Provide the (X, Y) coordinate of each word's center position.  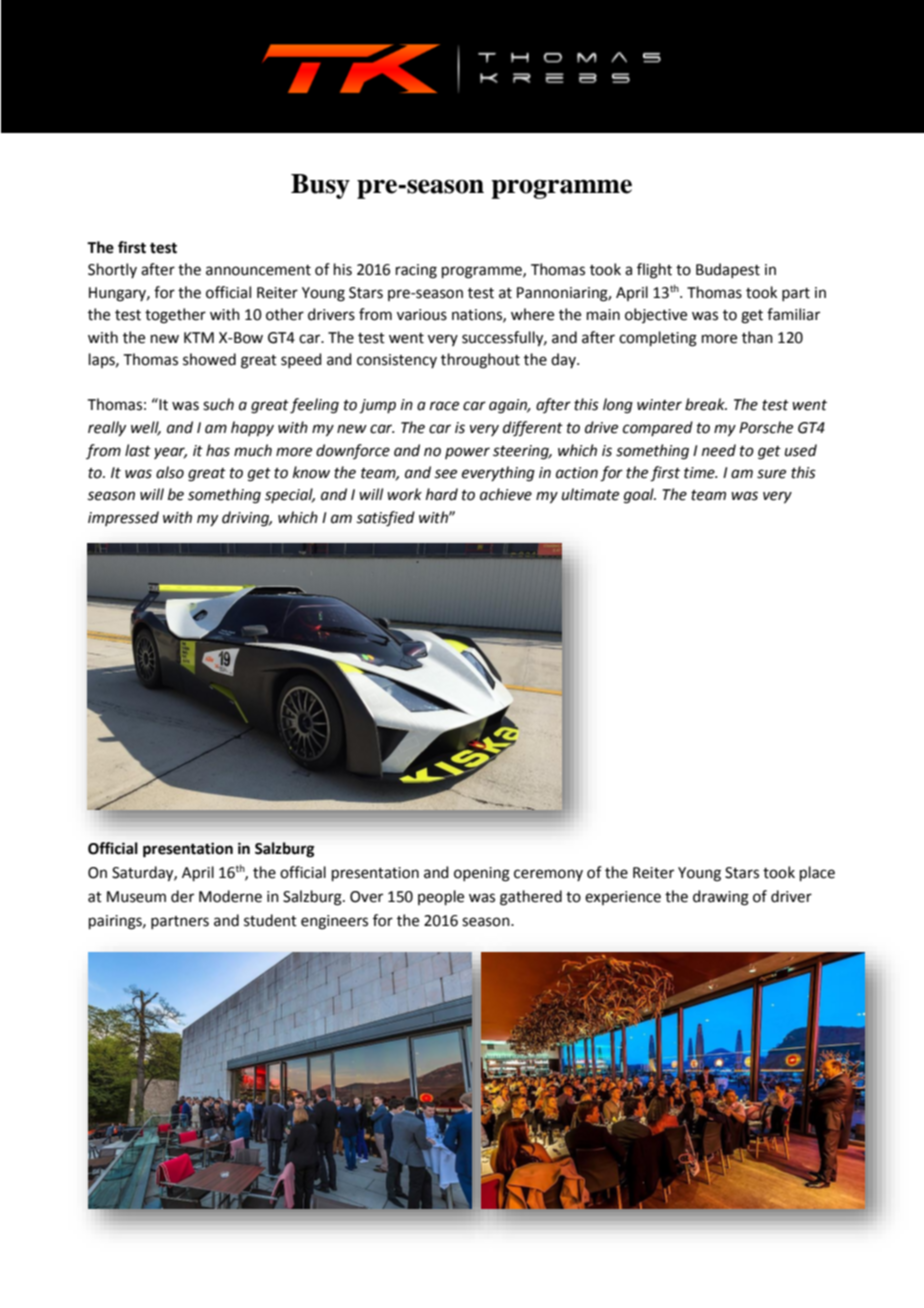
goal (640, 496)
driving (247, 519)
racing (416, 271)
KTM (199, 337)
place (817, 873)
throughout (480, 361)
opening (482, 874)
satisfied (386, 519)
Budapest (728, 270)
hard (442, 494)
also (170, 472)
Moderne (230, 896)
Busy (320, 186)
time (700, 473)
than (757, 337)
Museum (136, 897)
